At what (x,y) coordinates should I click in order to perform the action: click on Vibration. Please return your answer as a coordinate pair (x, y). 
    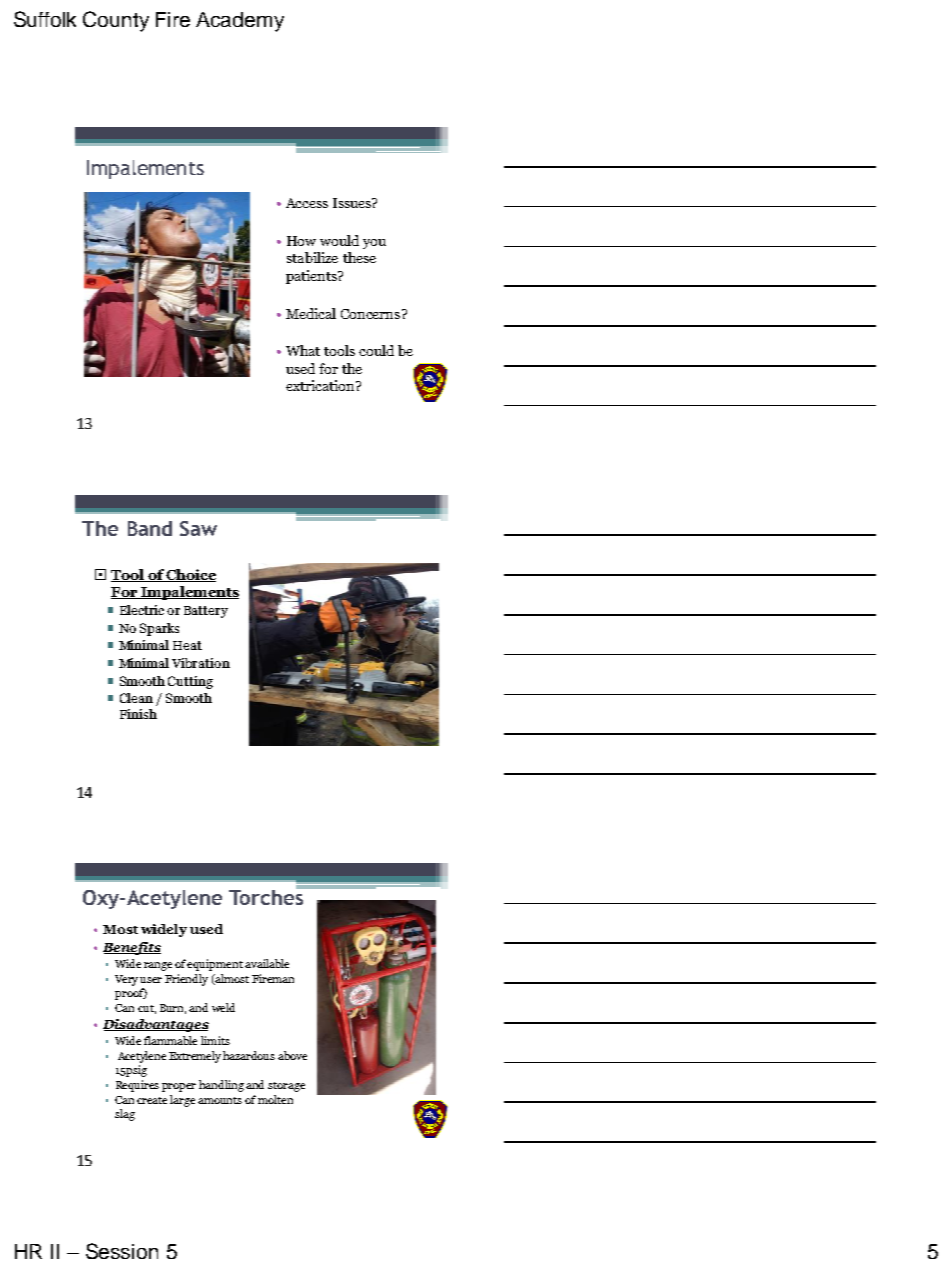
    Looking at the image, I should click on (201, 663).
